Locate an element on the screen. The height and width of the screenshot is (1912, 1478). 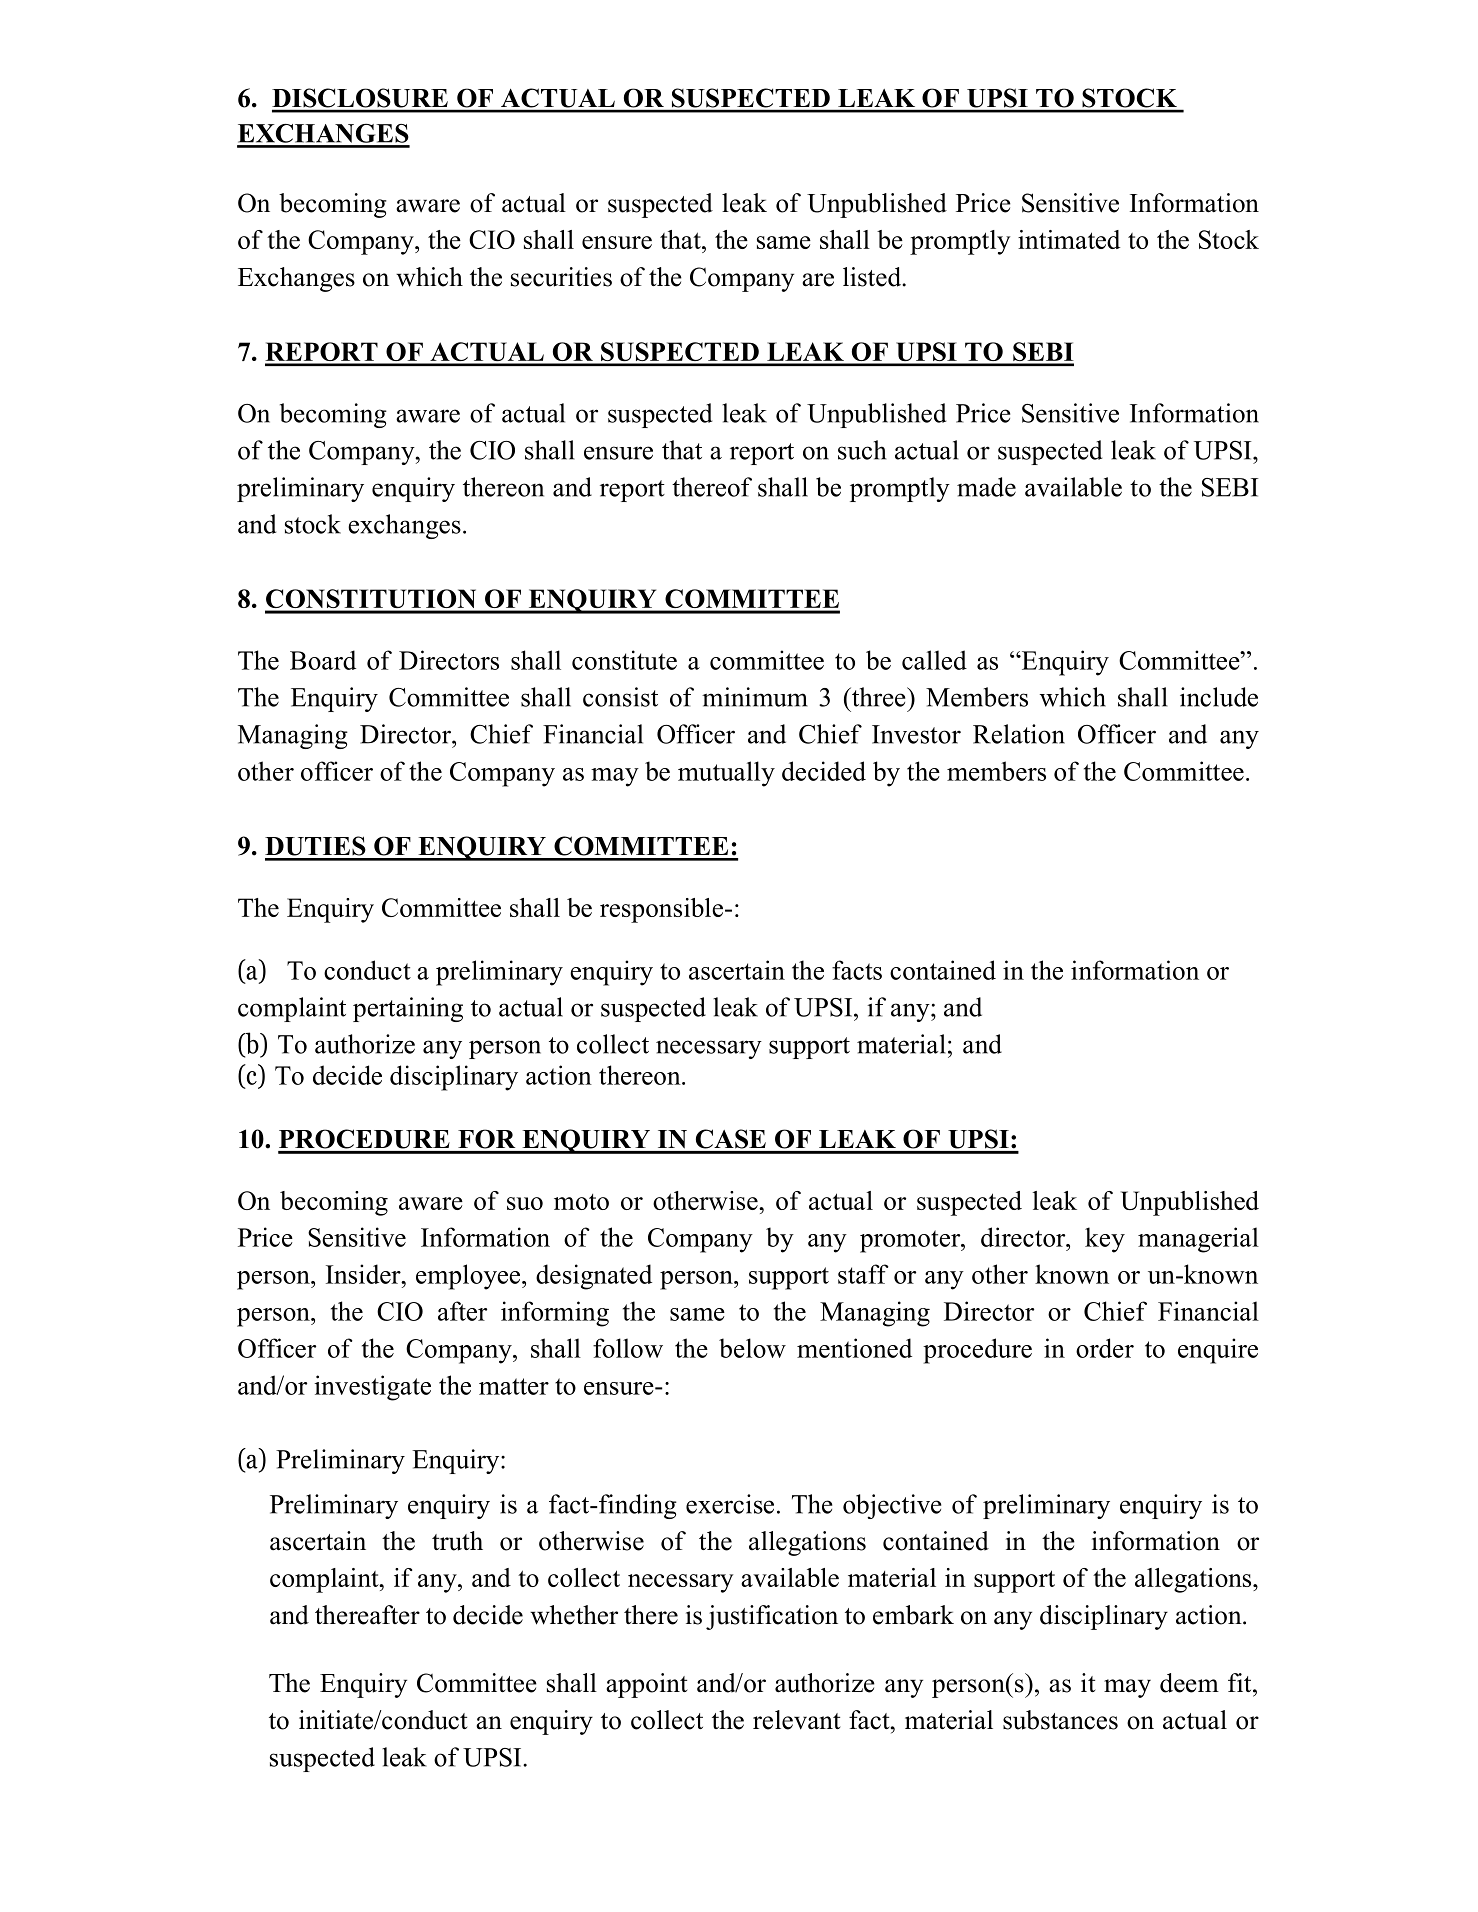
key is located at coordinates (1105, 1240).
